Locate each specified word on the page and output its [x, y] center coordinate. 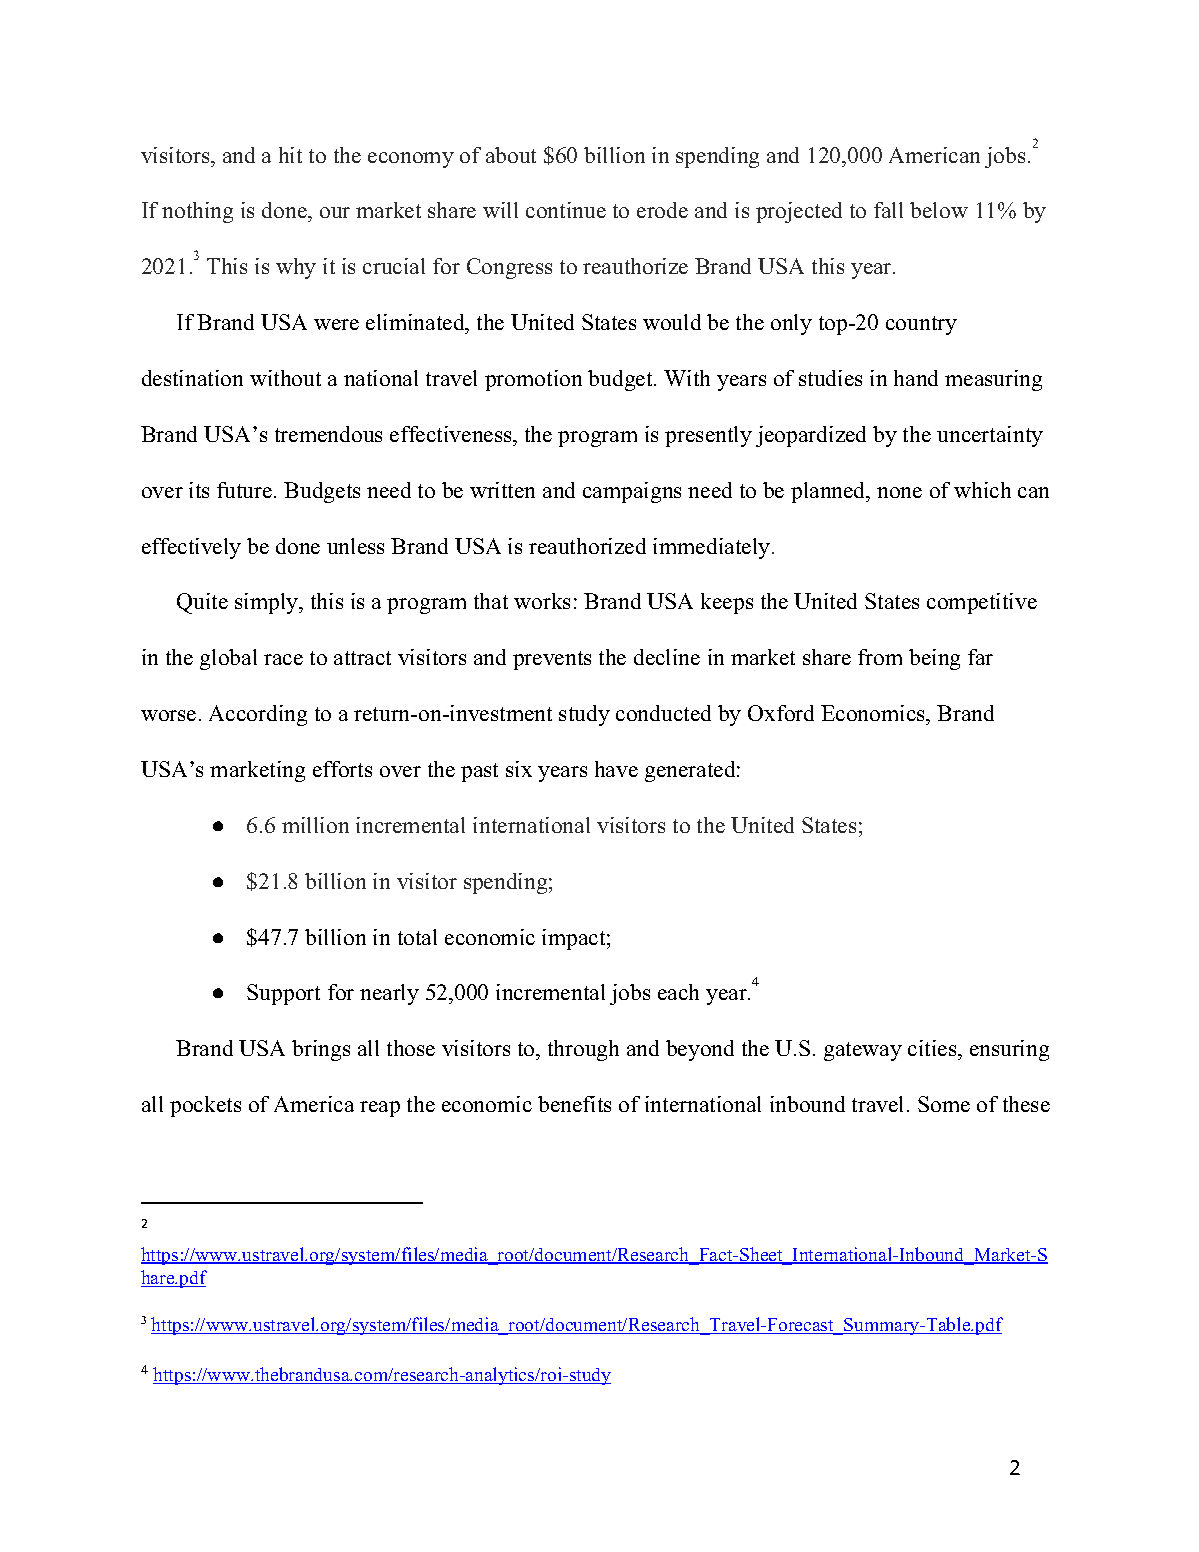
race [283, 659]
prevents [552, 660]
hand [916, 378]
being [934, 659]
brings [321, 1050]
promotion [533, 380]
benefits [574, 1104]
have [616, 769]
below [939, 210]
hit [290, 155]
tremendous [328, 434]
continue [566, 210]
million [315, 825]
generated [691, 771]
